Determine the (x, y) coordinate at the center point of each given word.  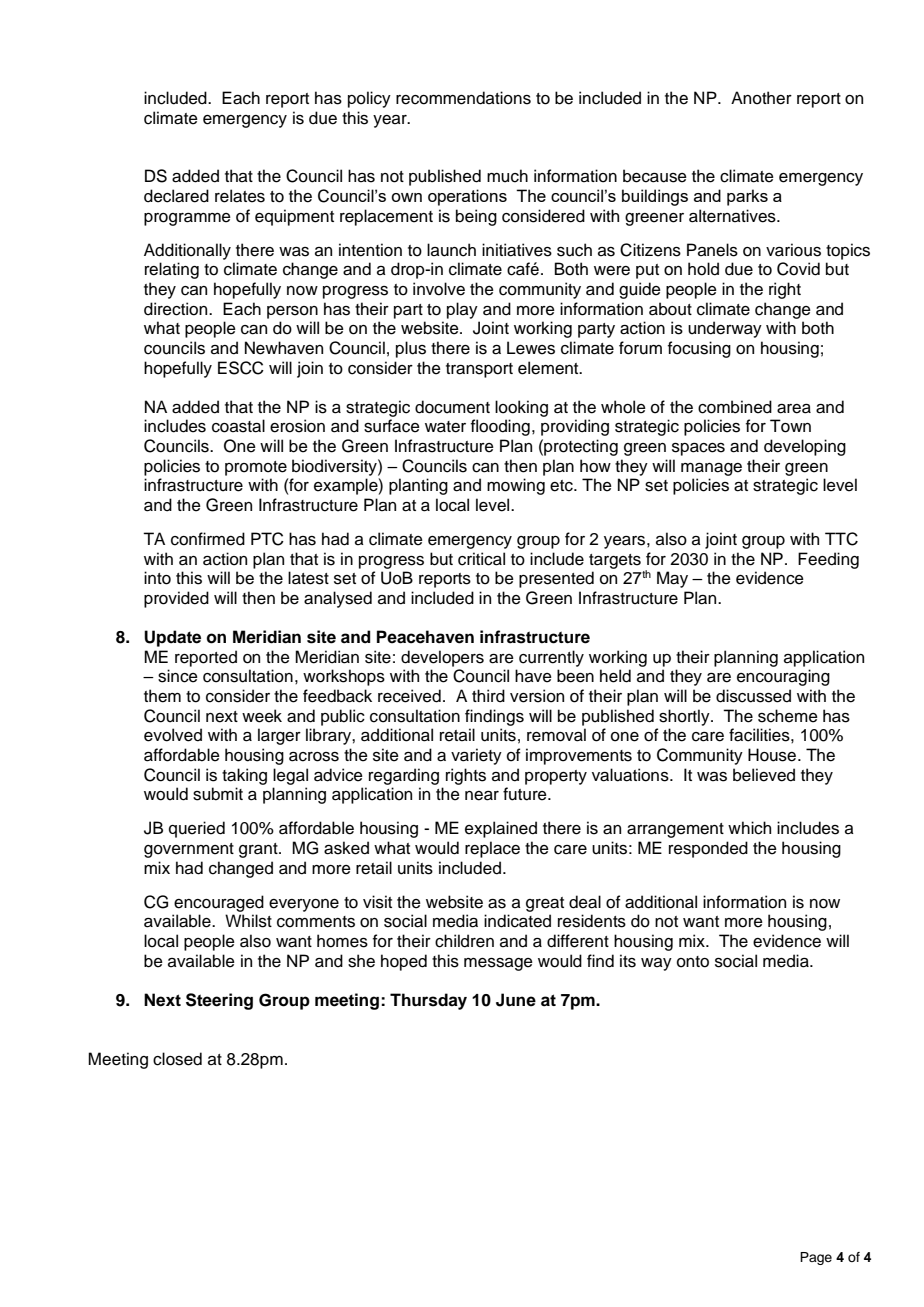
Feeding (828, 560)
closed (177, 1059)
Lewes (531, 348)
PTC (267, 539)
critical (481, 559)
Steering (219, 1001)
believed (764, 775)
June (516, 1000)
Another (761, 98)
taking (244, 776)
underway (725, 329)
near (482, 796)
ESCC (241, 368)
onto (693, 962)
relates (240, 196)
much (507, 176)
